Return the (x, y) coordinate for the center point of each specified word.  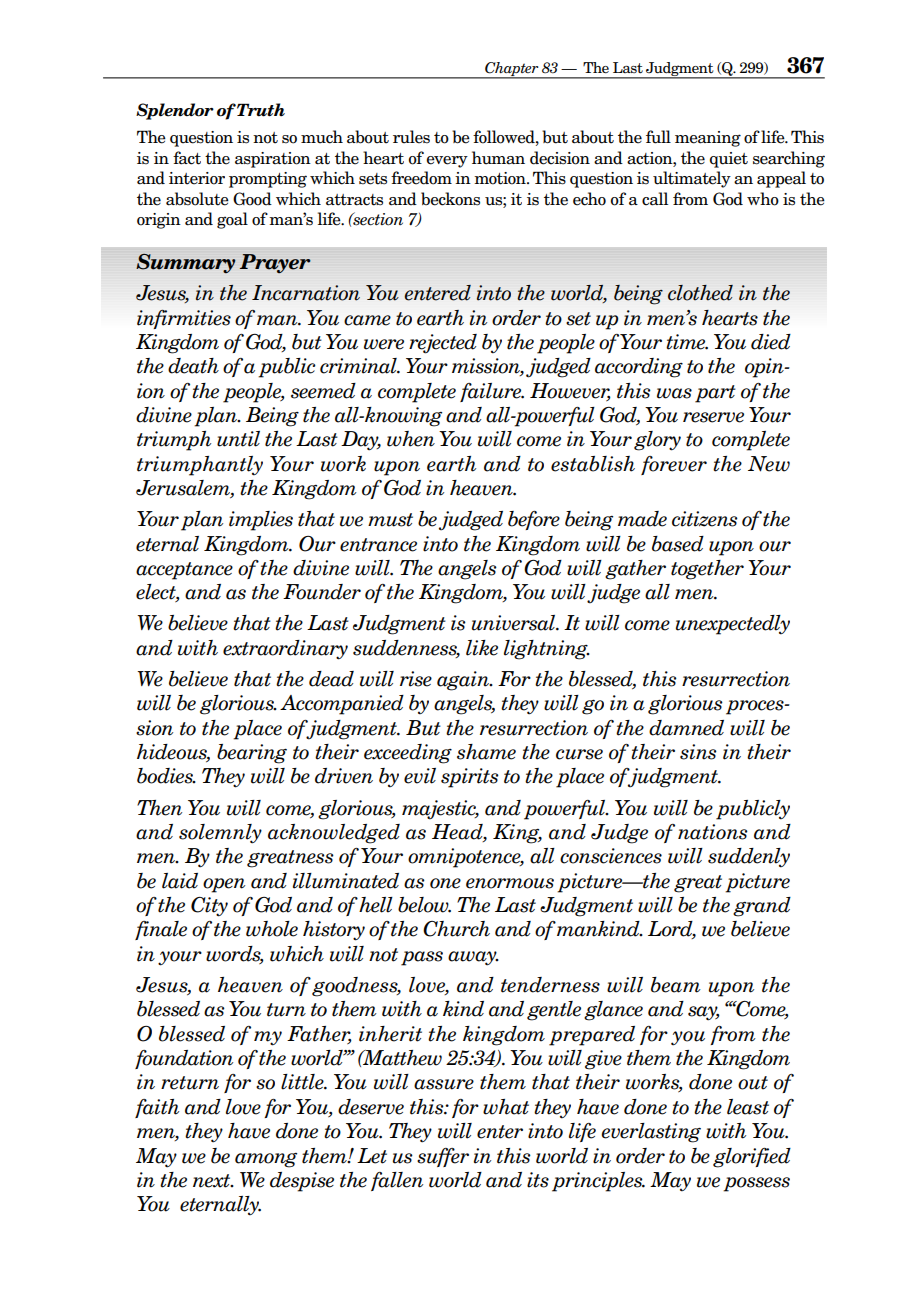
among (266, 1160)
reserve (713, 417)
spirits (470, 778)
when (411, 439)
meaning (708, 139)
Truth (261, 110)
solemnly (220, 834)
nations (713, 832)
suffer (443, 1157)
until (238, 439)
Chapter (512, 70)
